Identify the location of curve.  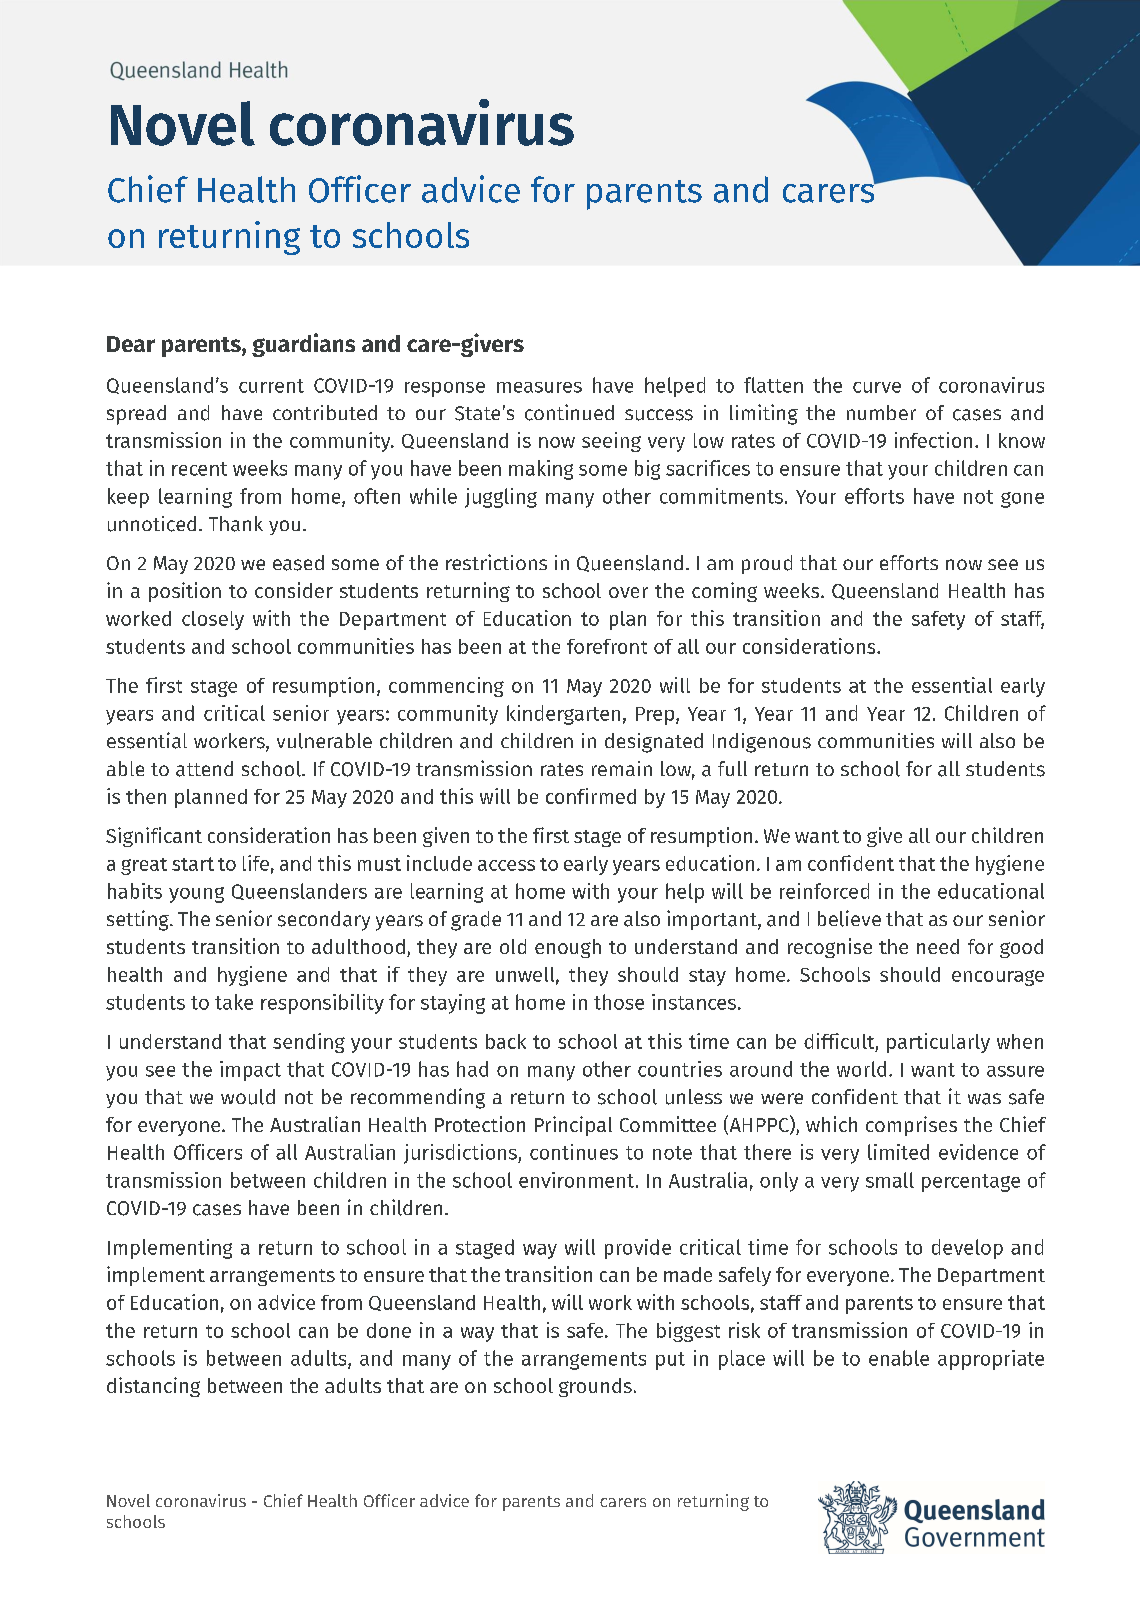
(877, 387).
